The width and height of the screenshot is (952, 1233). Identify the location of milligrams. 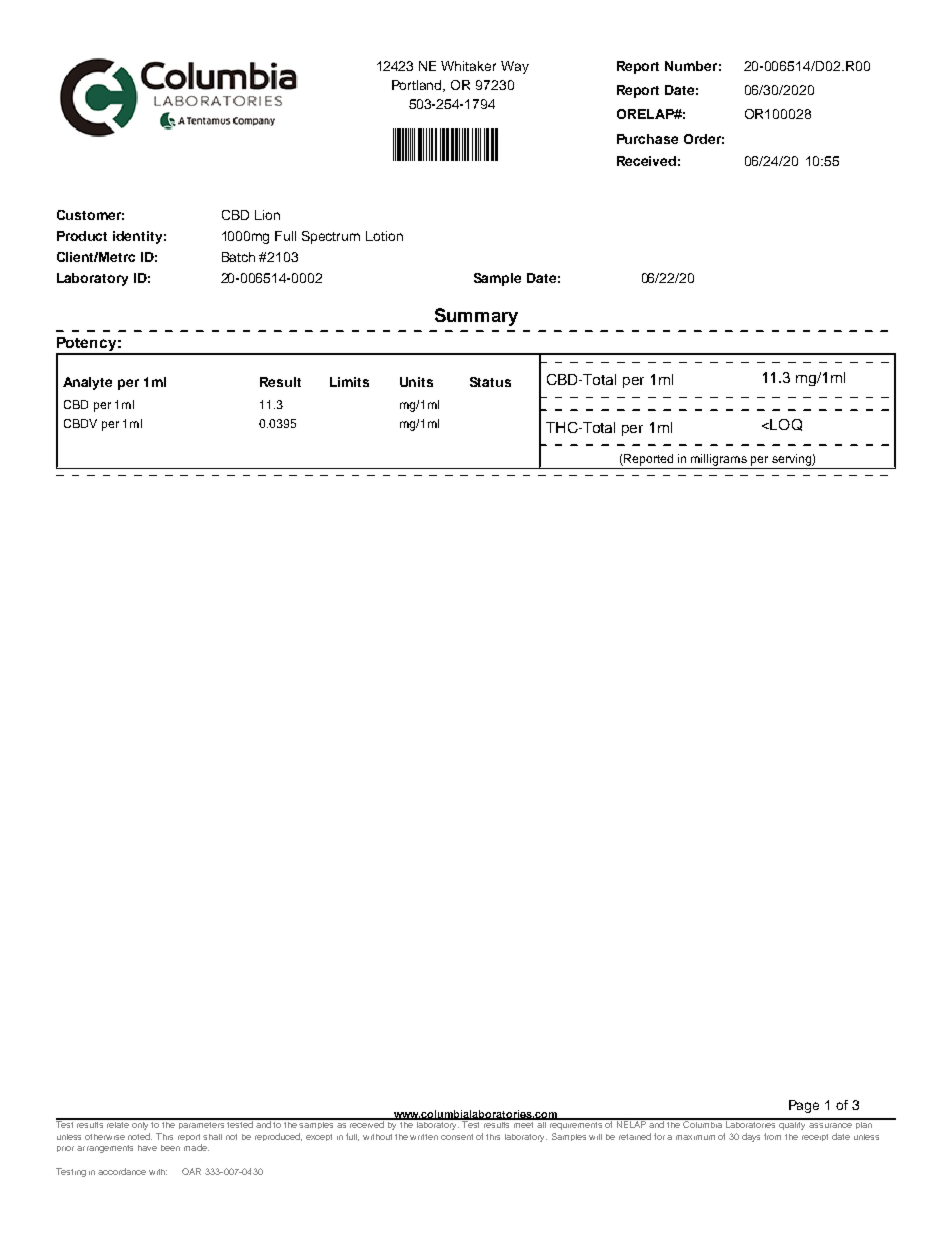
(719, 460).
